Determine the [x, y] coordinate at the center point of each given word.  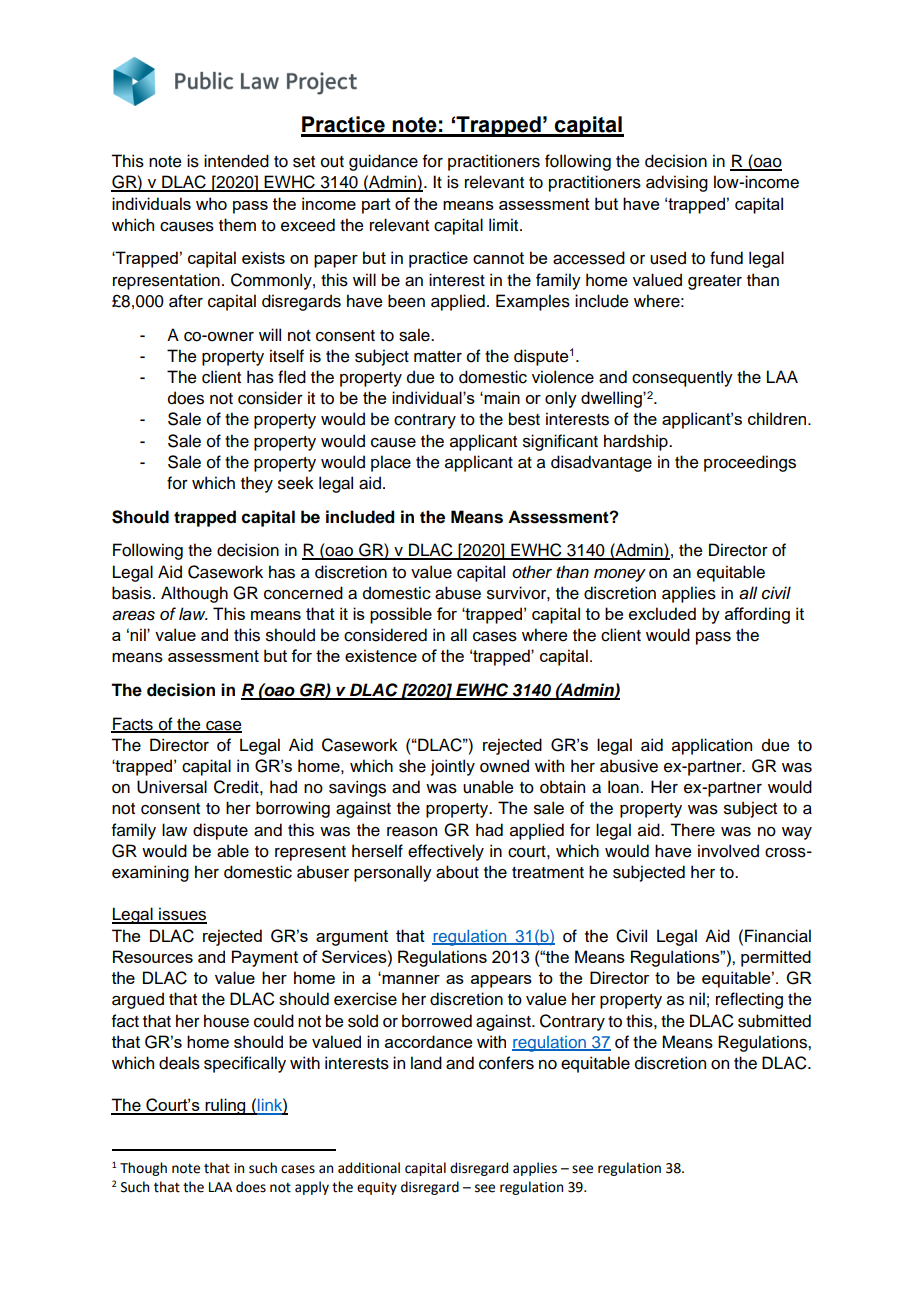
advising [677, 183]
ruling [225, 1106]
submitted [774, 1021]
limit [505, 224]
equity [377, 1188]
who [211, 203]
